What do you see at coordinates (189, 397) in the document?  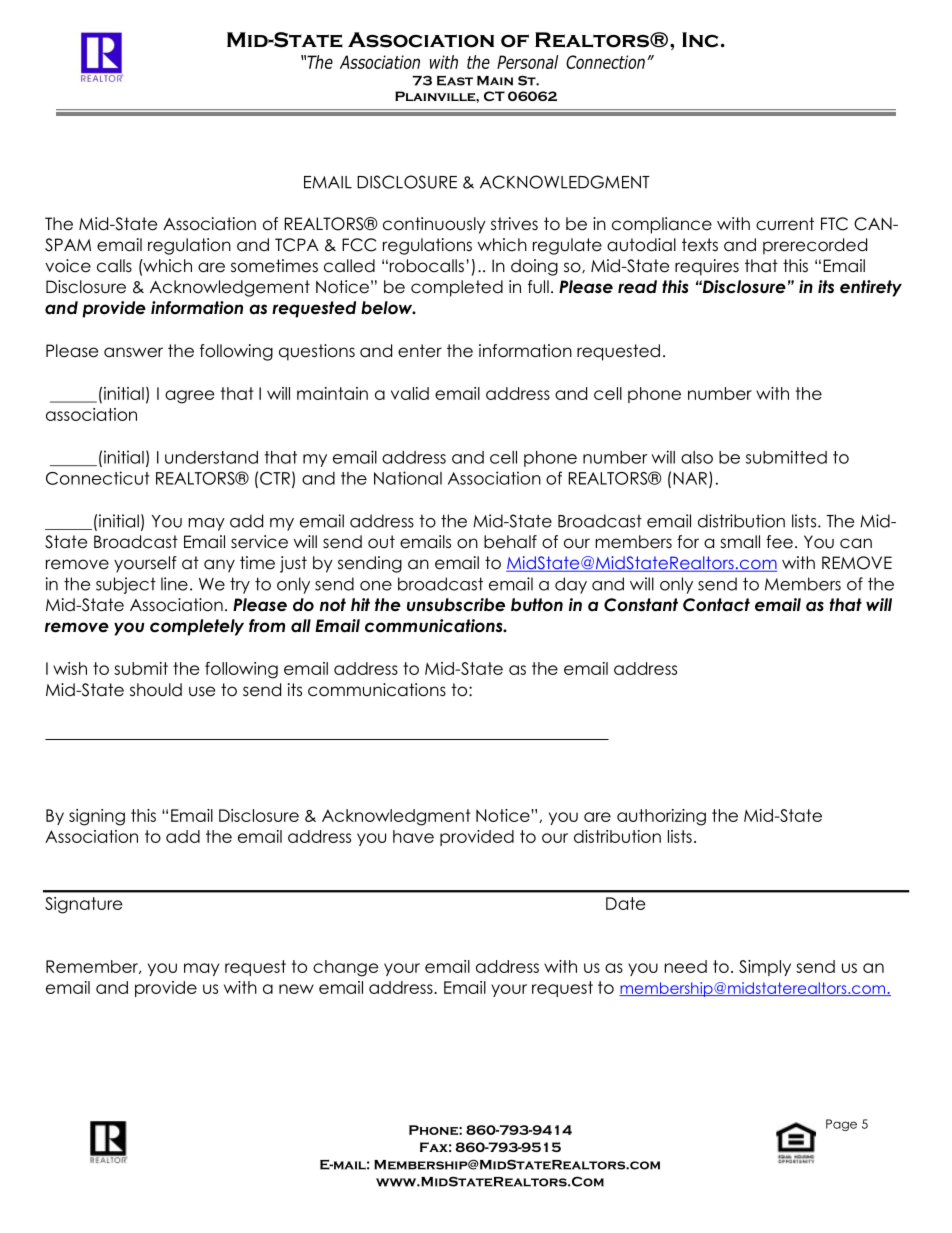 I see `agree` at bounding box center [189, 397].
